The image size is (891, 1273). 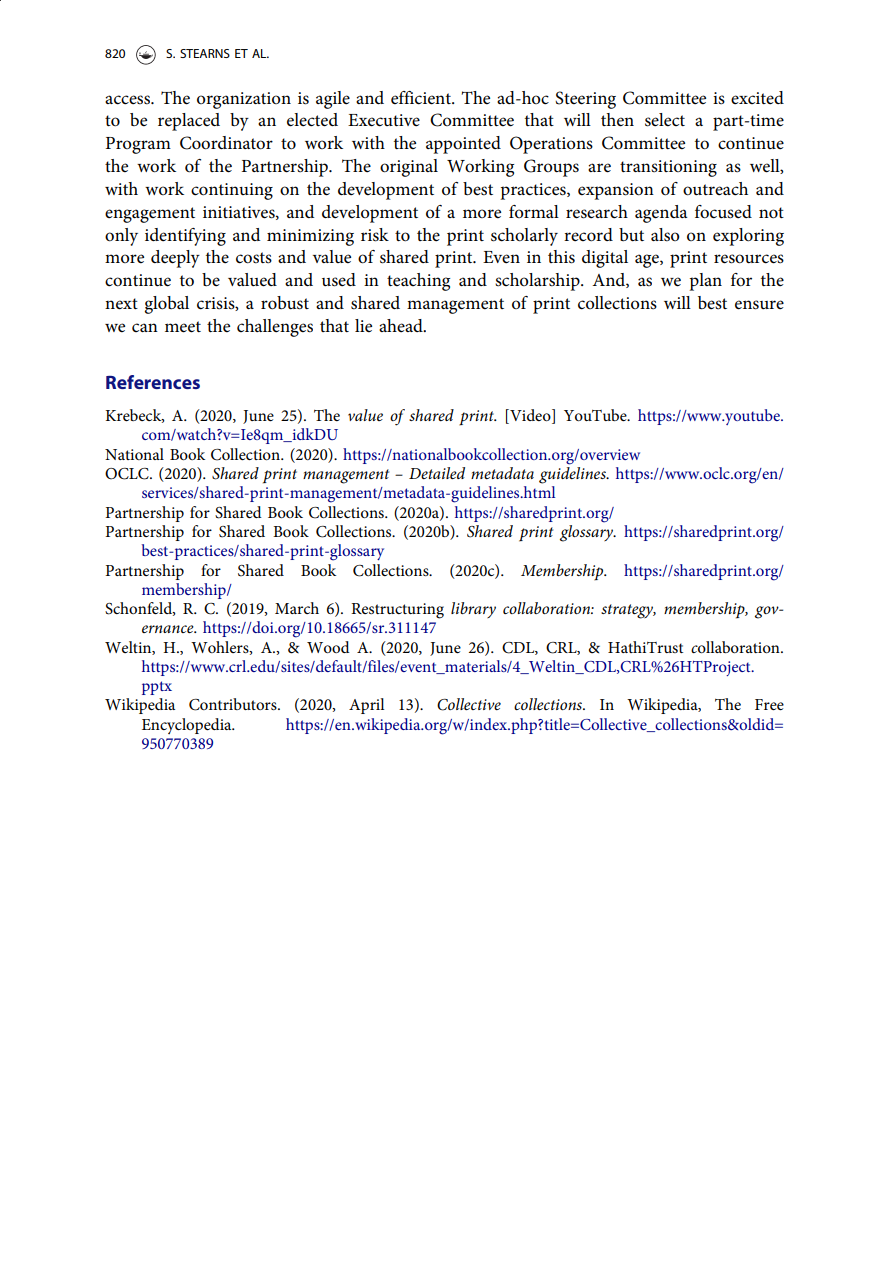 What do you see at coordinates (375, 235) in the screenshot?
I see `risk` at bounding box center [375, 235].
